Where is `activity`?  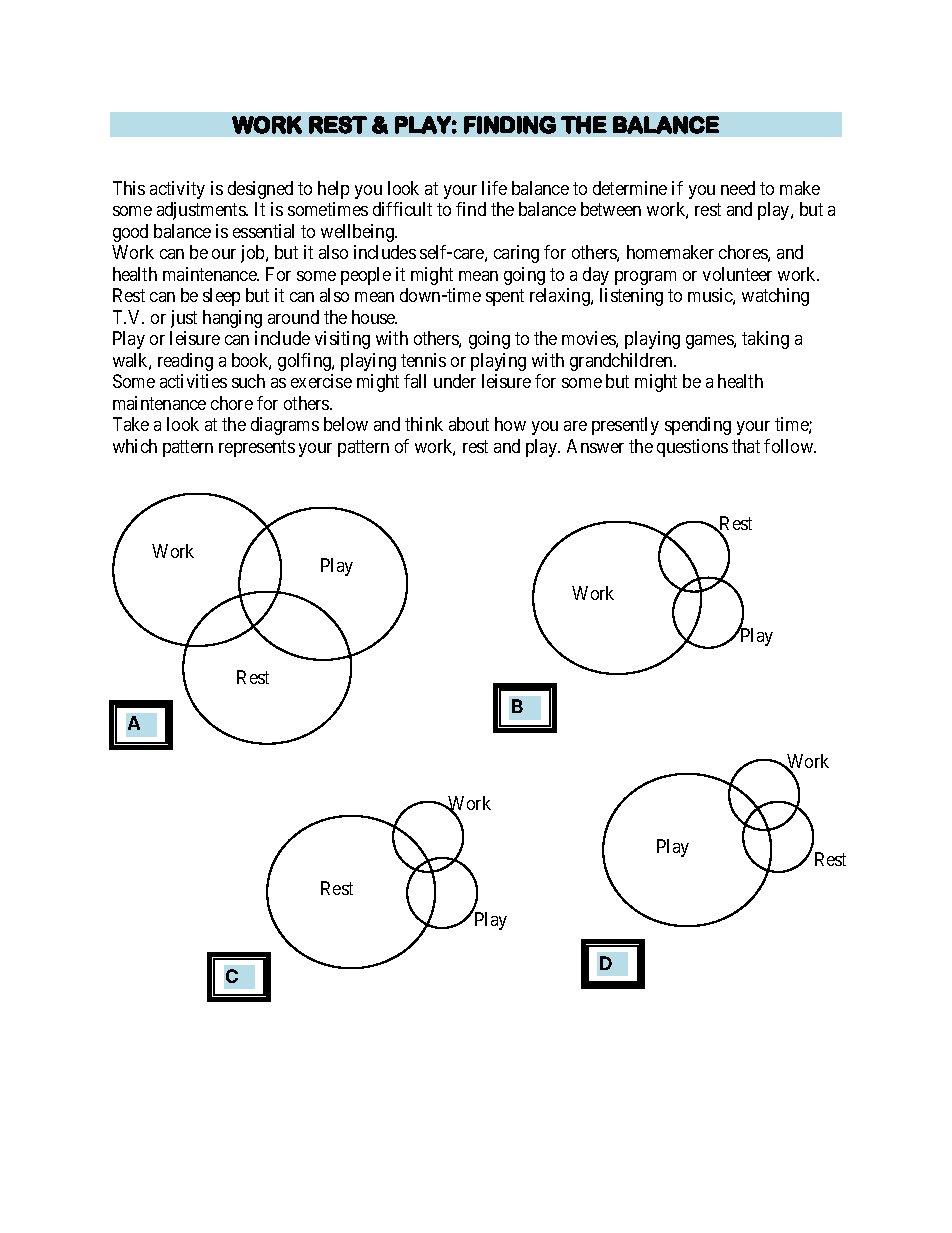 activity is located at coordinates (177, 190).
